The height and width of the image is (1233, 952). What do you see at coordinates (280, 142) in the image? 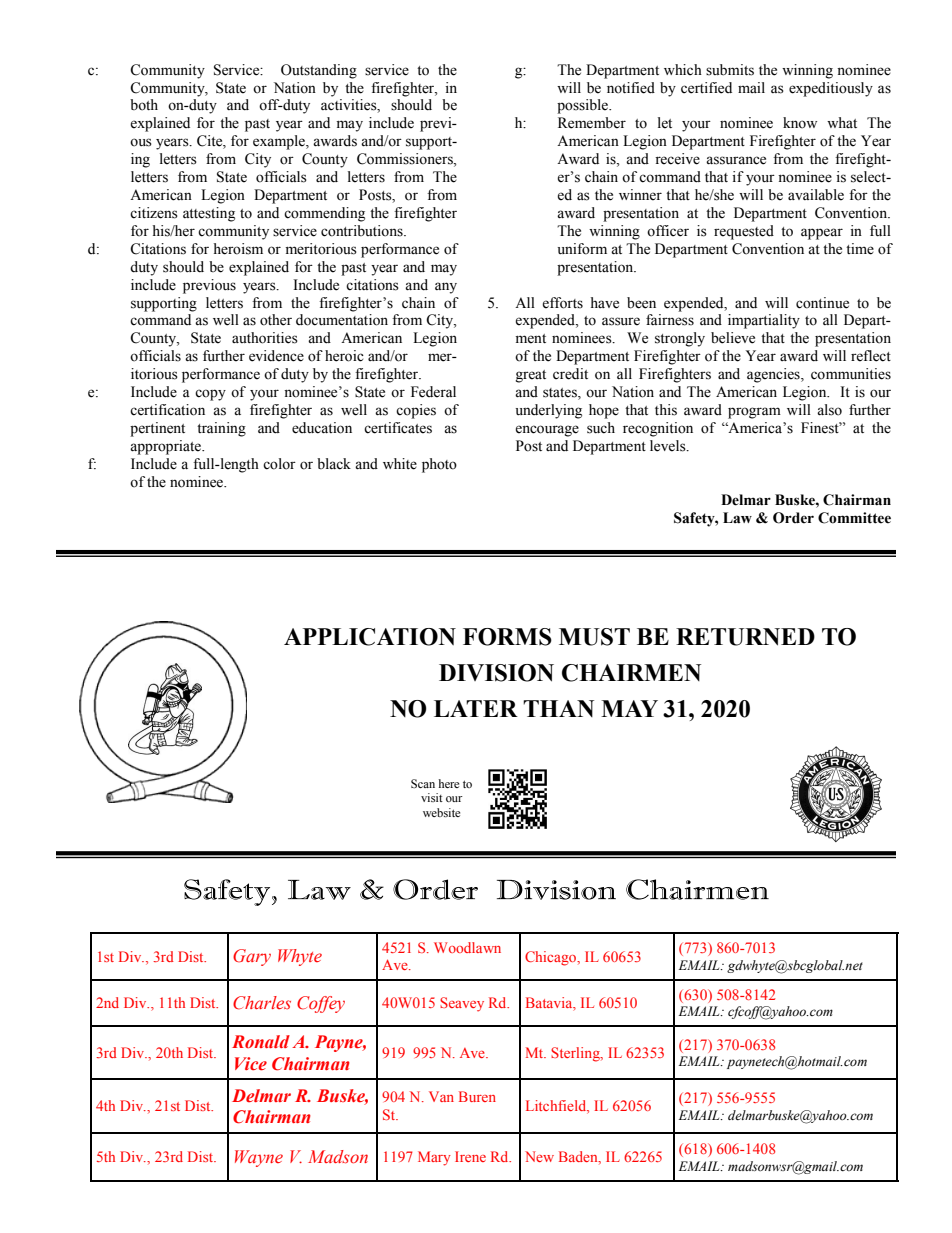
I see `example` at bounding box center [280, 142].
